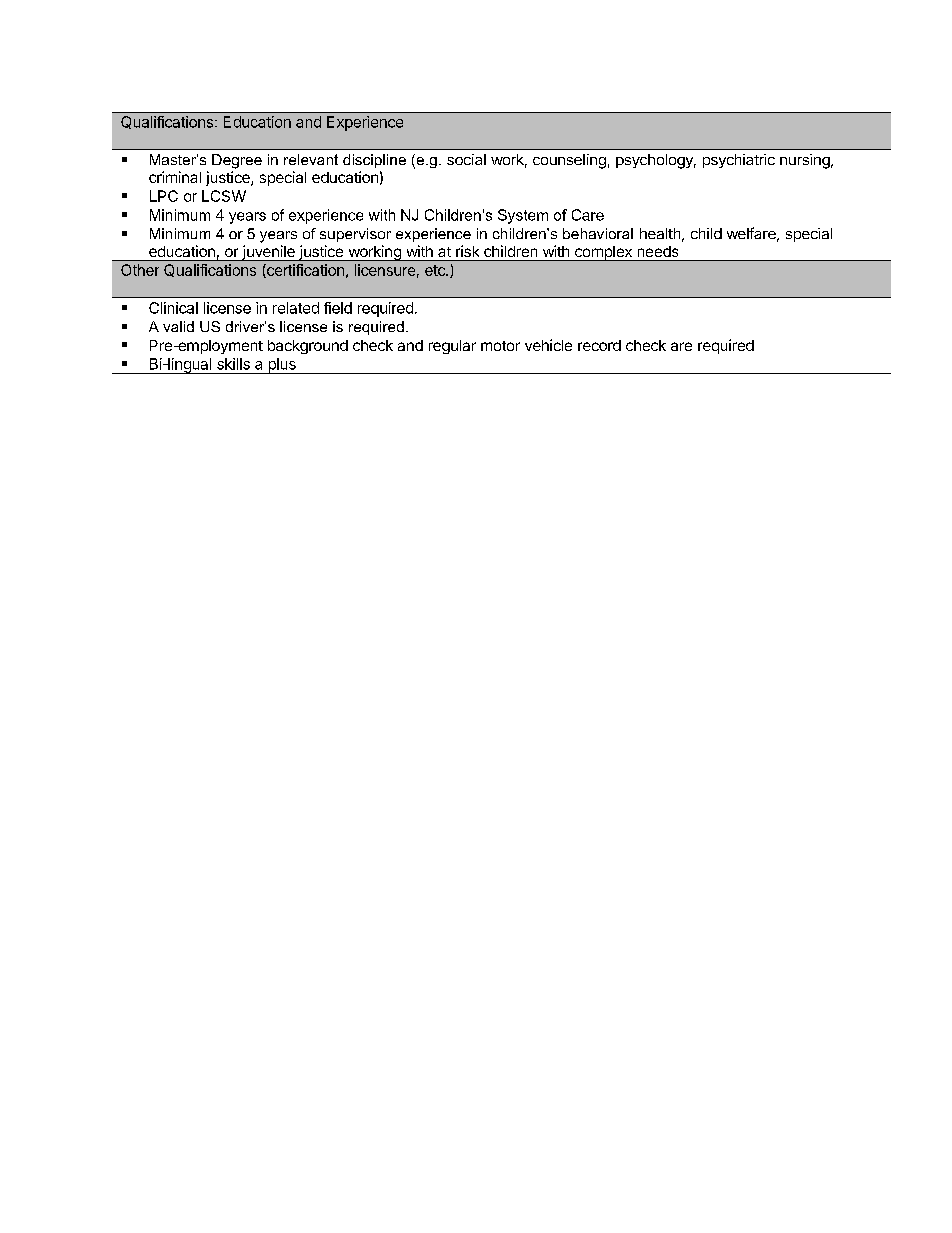 The height and width of the image is (1233, 952). What do you see at coordinates (739, 161) in the image?
I see `psychiatric` at bounding box center [739, 161].
